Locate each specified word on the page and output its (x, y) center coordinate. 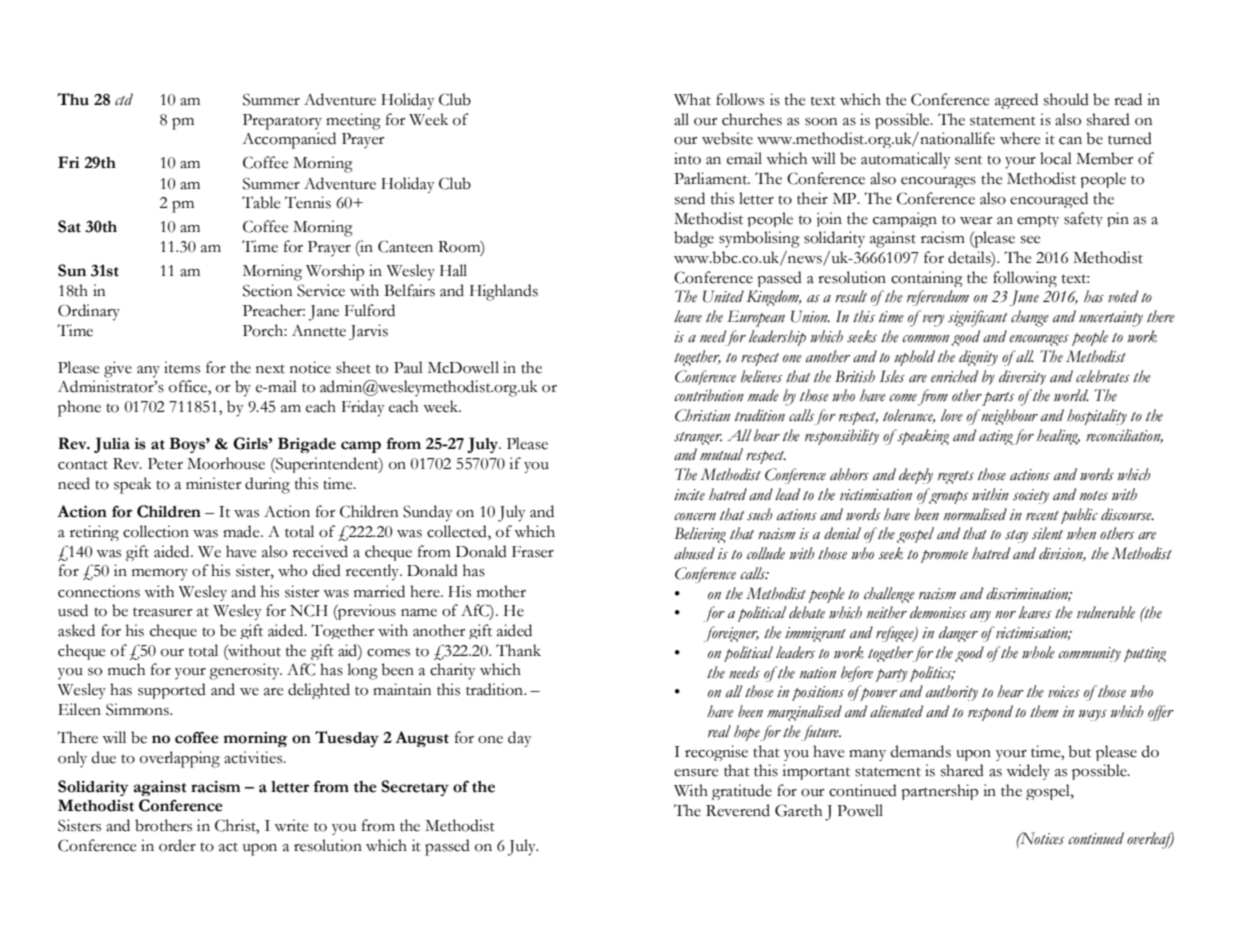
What (692, 99)
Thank (518, 650)
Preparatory (282, 122)
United (723, 296)
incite (689, 495)
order (177, 845)
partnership (939, 792)
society (1031, 496)
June (1024, 298)
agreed (1016, 101)
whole (1038, 652)
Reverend (738, 810)
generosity (245, 671)
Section (268, 290)
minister (214, 483)
